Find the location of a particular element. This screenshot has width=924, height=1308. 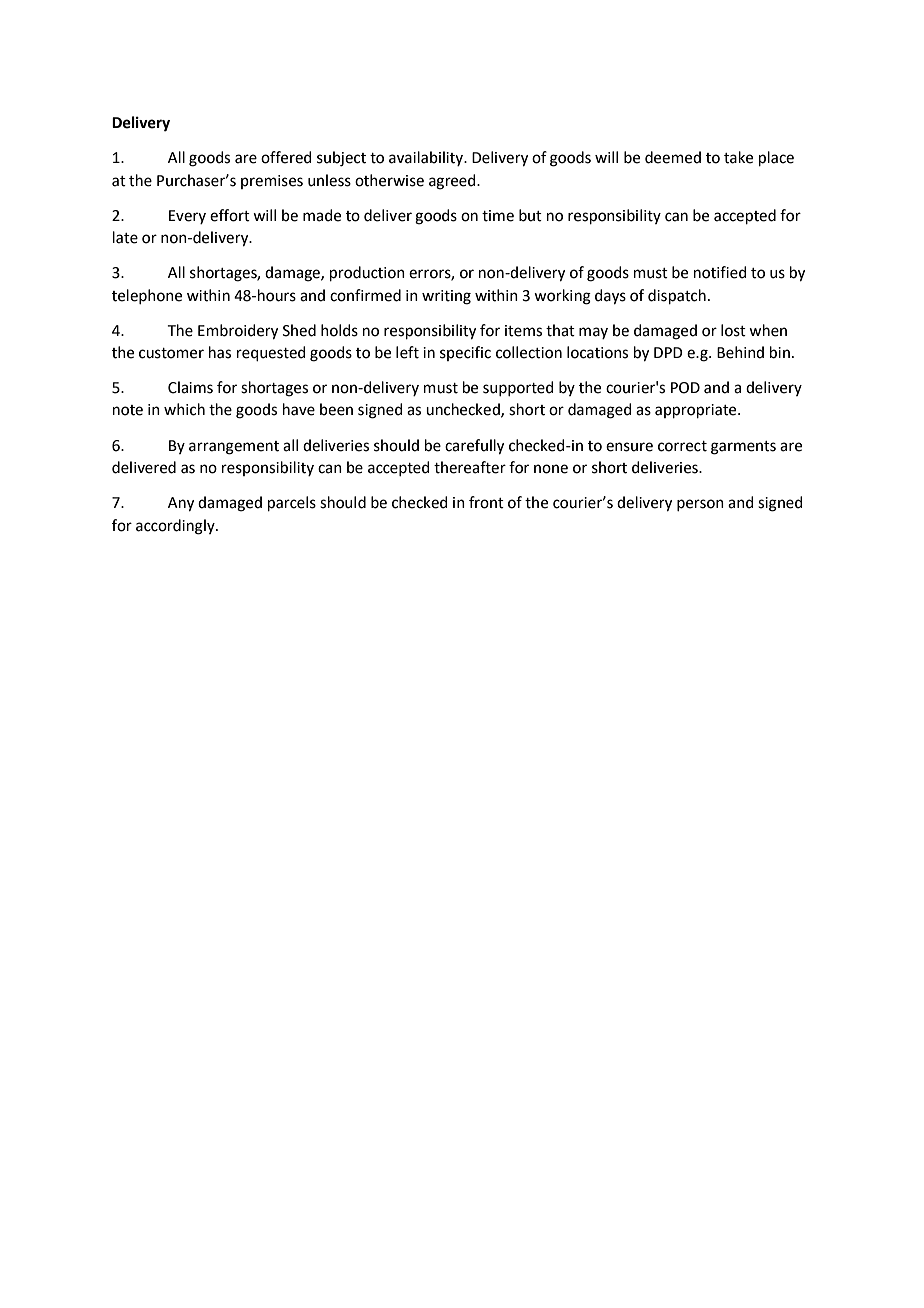

premises is located at coordinates (272, 182).
